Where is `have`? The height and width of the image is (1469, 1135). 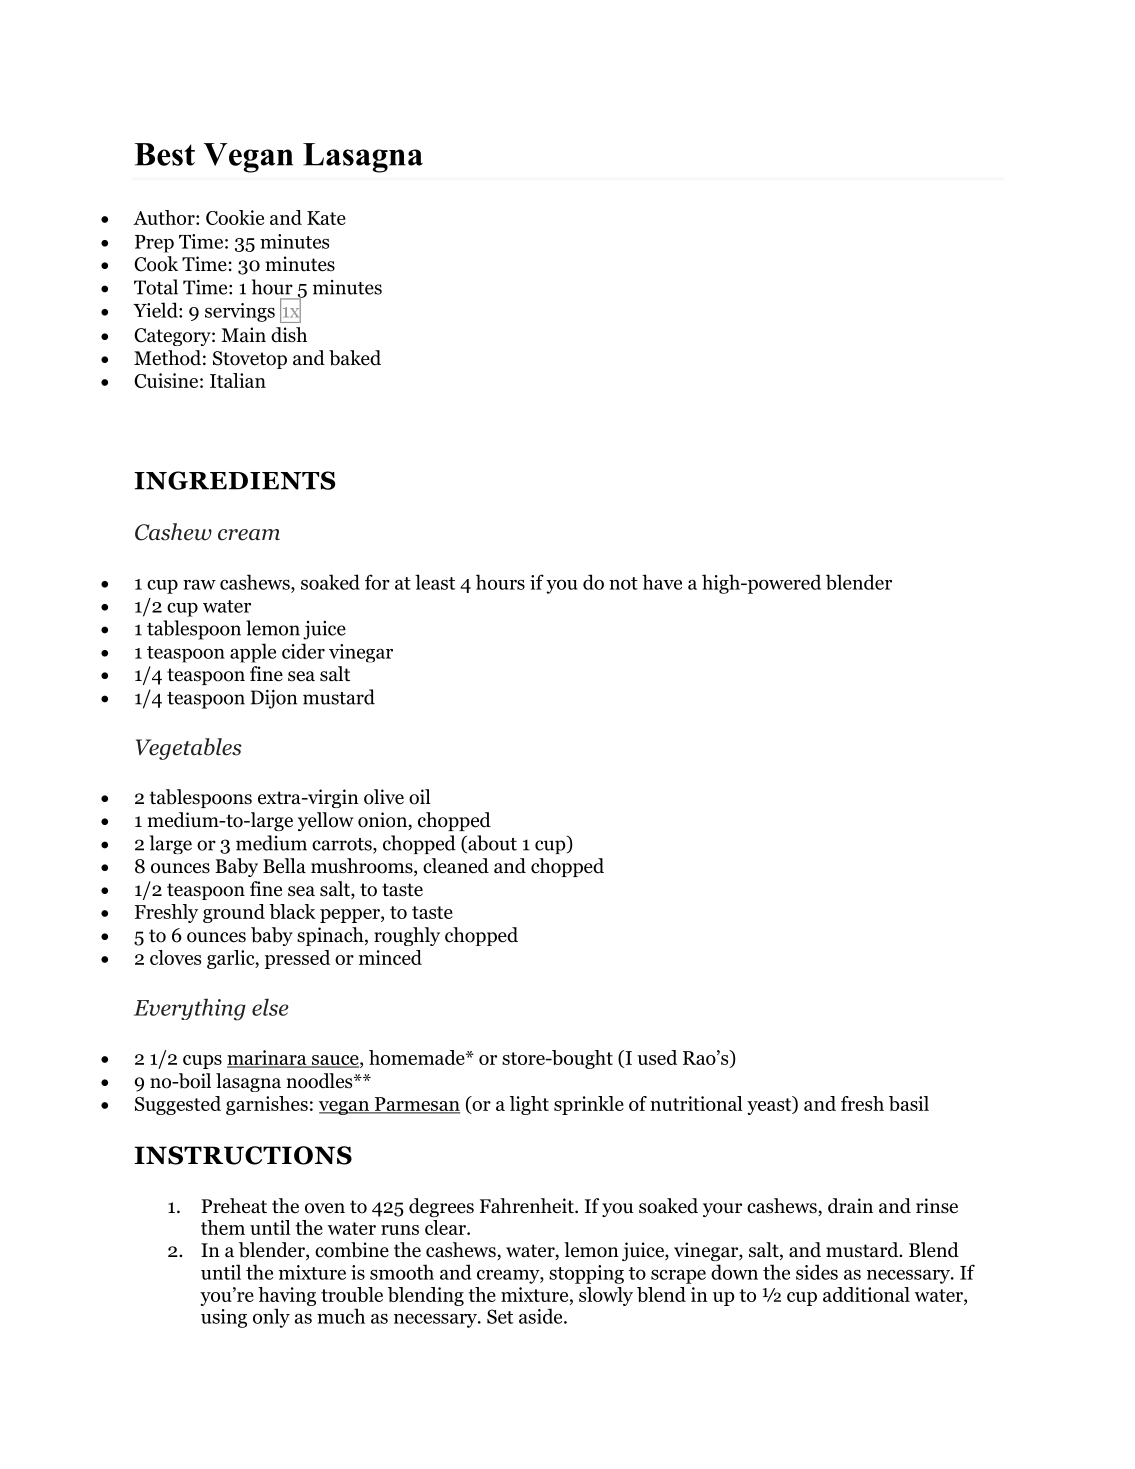 have is located at coordinates (662, 582).
